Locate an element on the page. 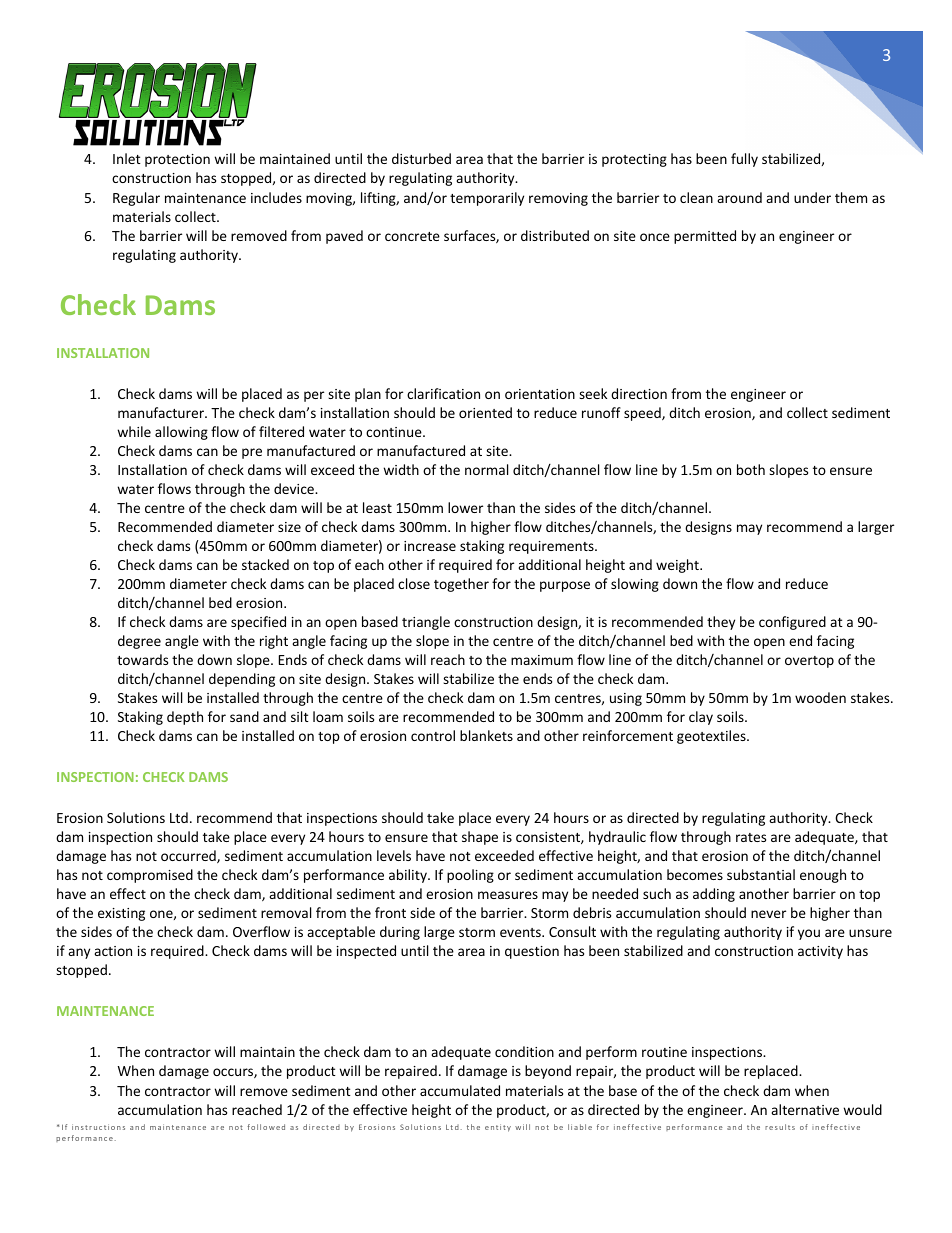 The width and height of the page is (952, 1233). oriented is located at coordinates (485, 412).
